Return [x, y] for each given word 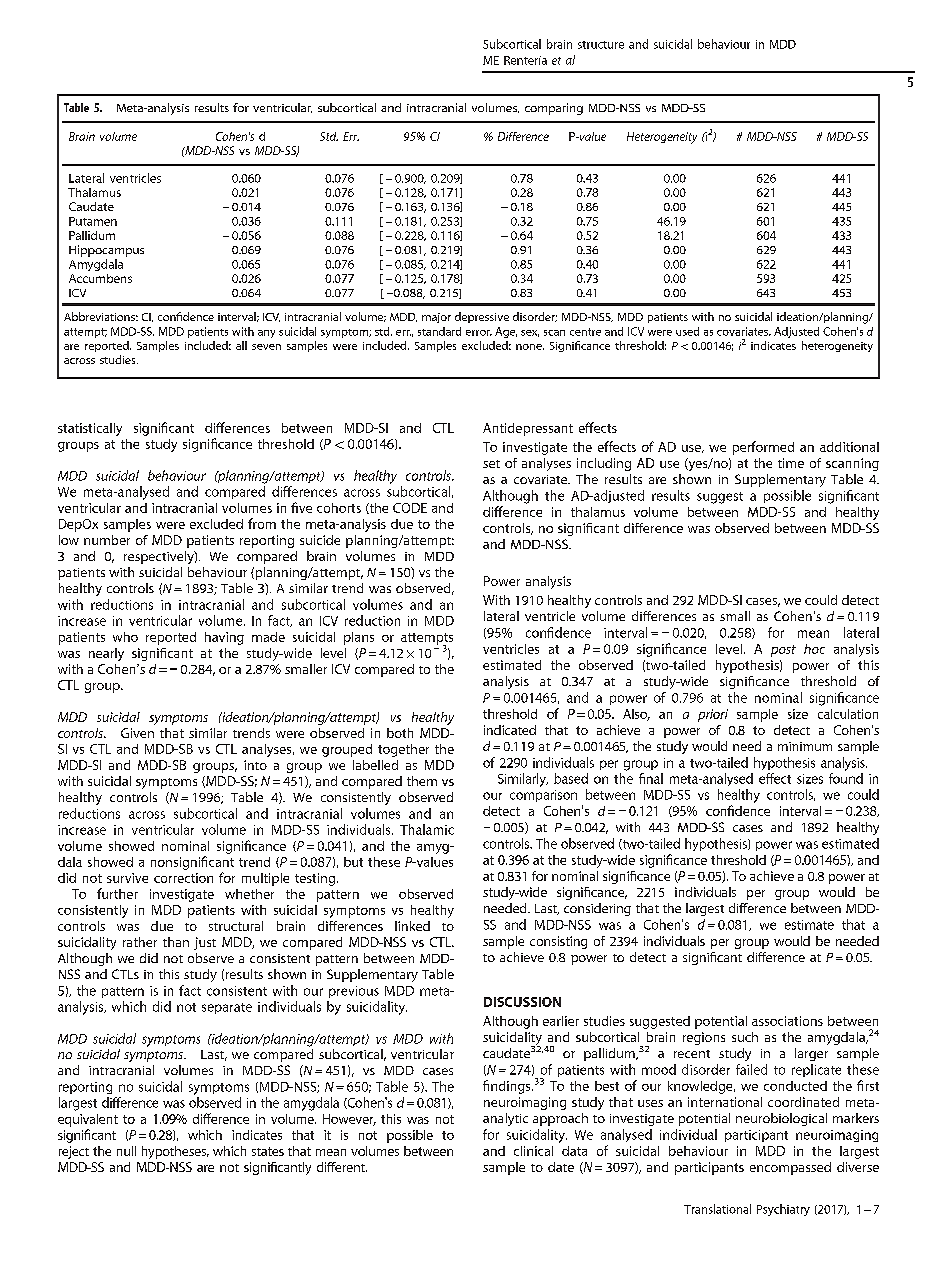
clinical [533, 1151]
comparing [554, 109]
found [846, 778]
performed [763, 448]
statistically [90, 429]
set [491, 464]
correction [183, 878]
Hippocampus [106, 251]
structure [601, 45]
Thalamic [427, 829]
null [126, 1151]
